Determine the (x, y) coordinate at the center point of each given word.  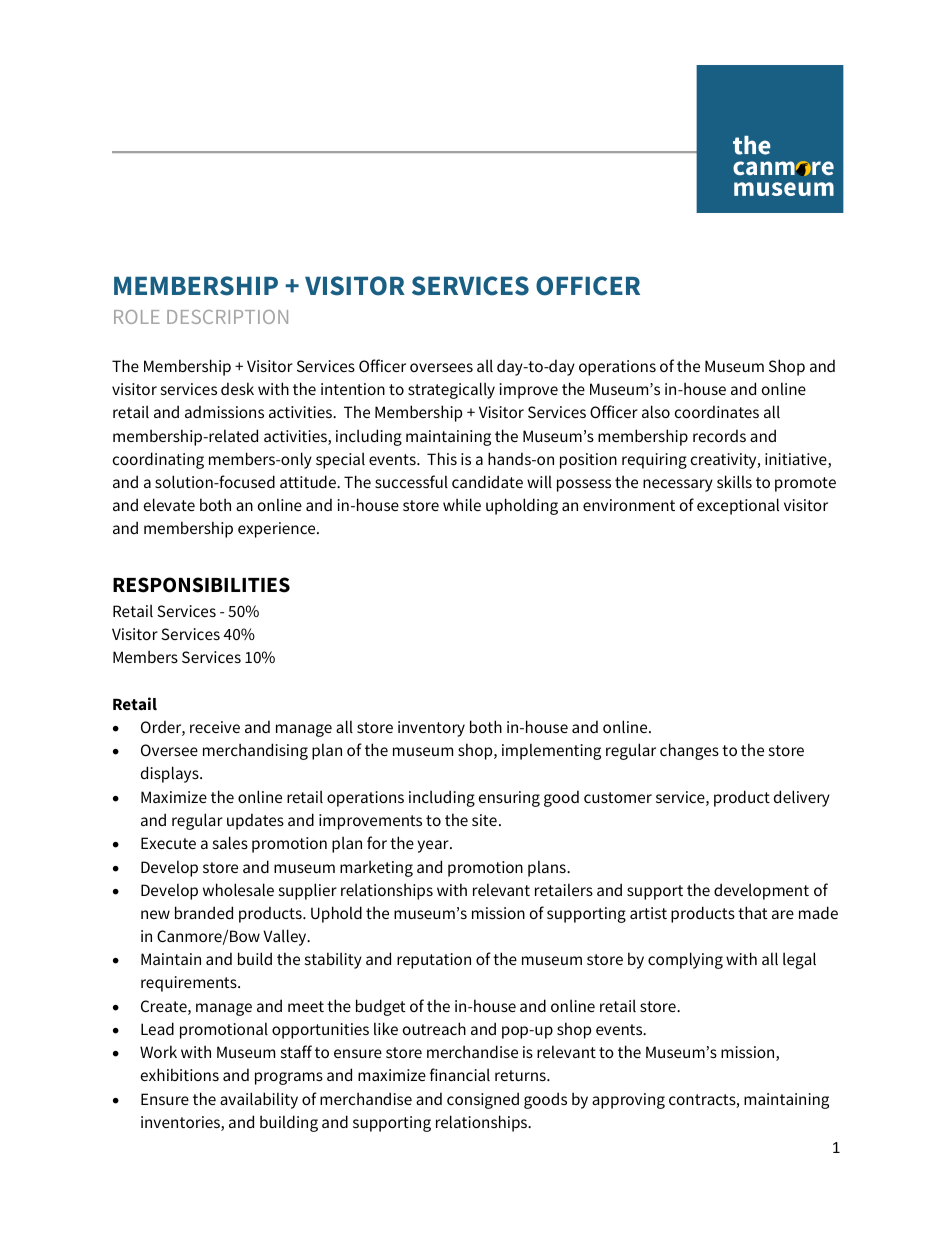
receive (215, 727)
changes (689, 751)
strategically (451, 390)
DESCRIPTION (227, 317)
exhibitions (180, 1074)
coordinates (717, 411)
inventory (431, 729)
